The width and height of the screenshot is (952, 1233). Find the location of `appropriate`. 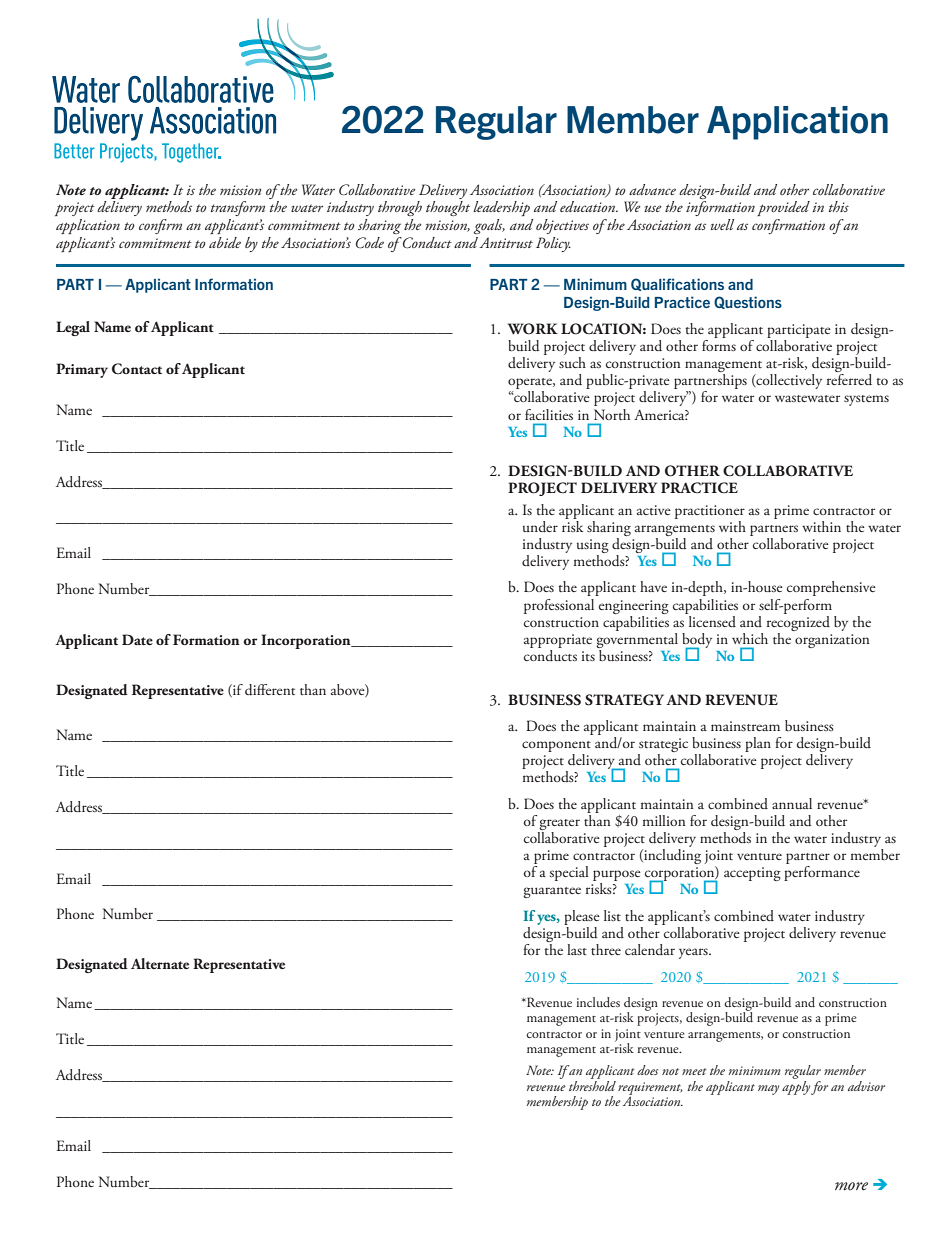

appropriate is located at coordinates (558, 641).
